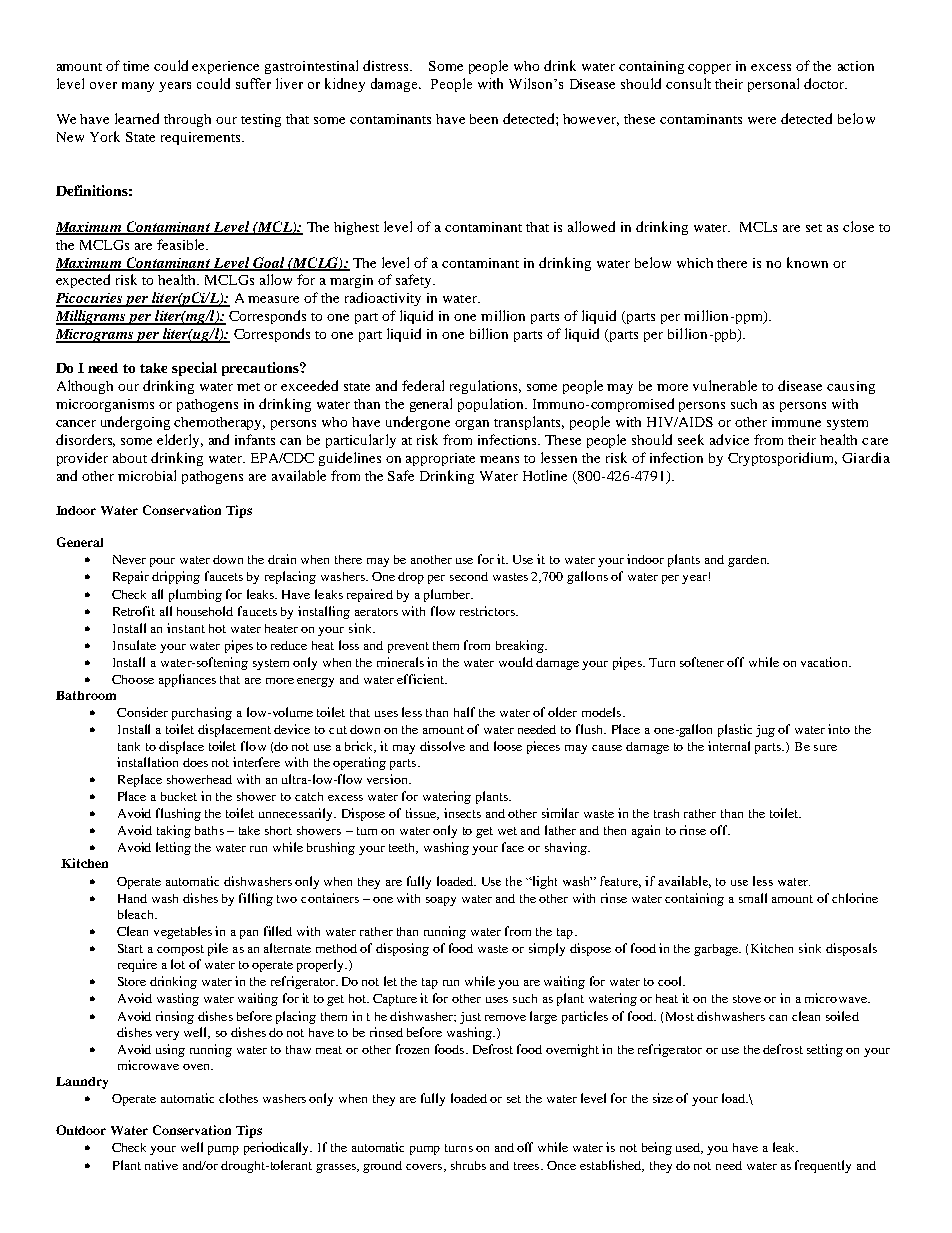  I want to click on small, so click(753, 898).
